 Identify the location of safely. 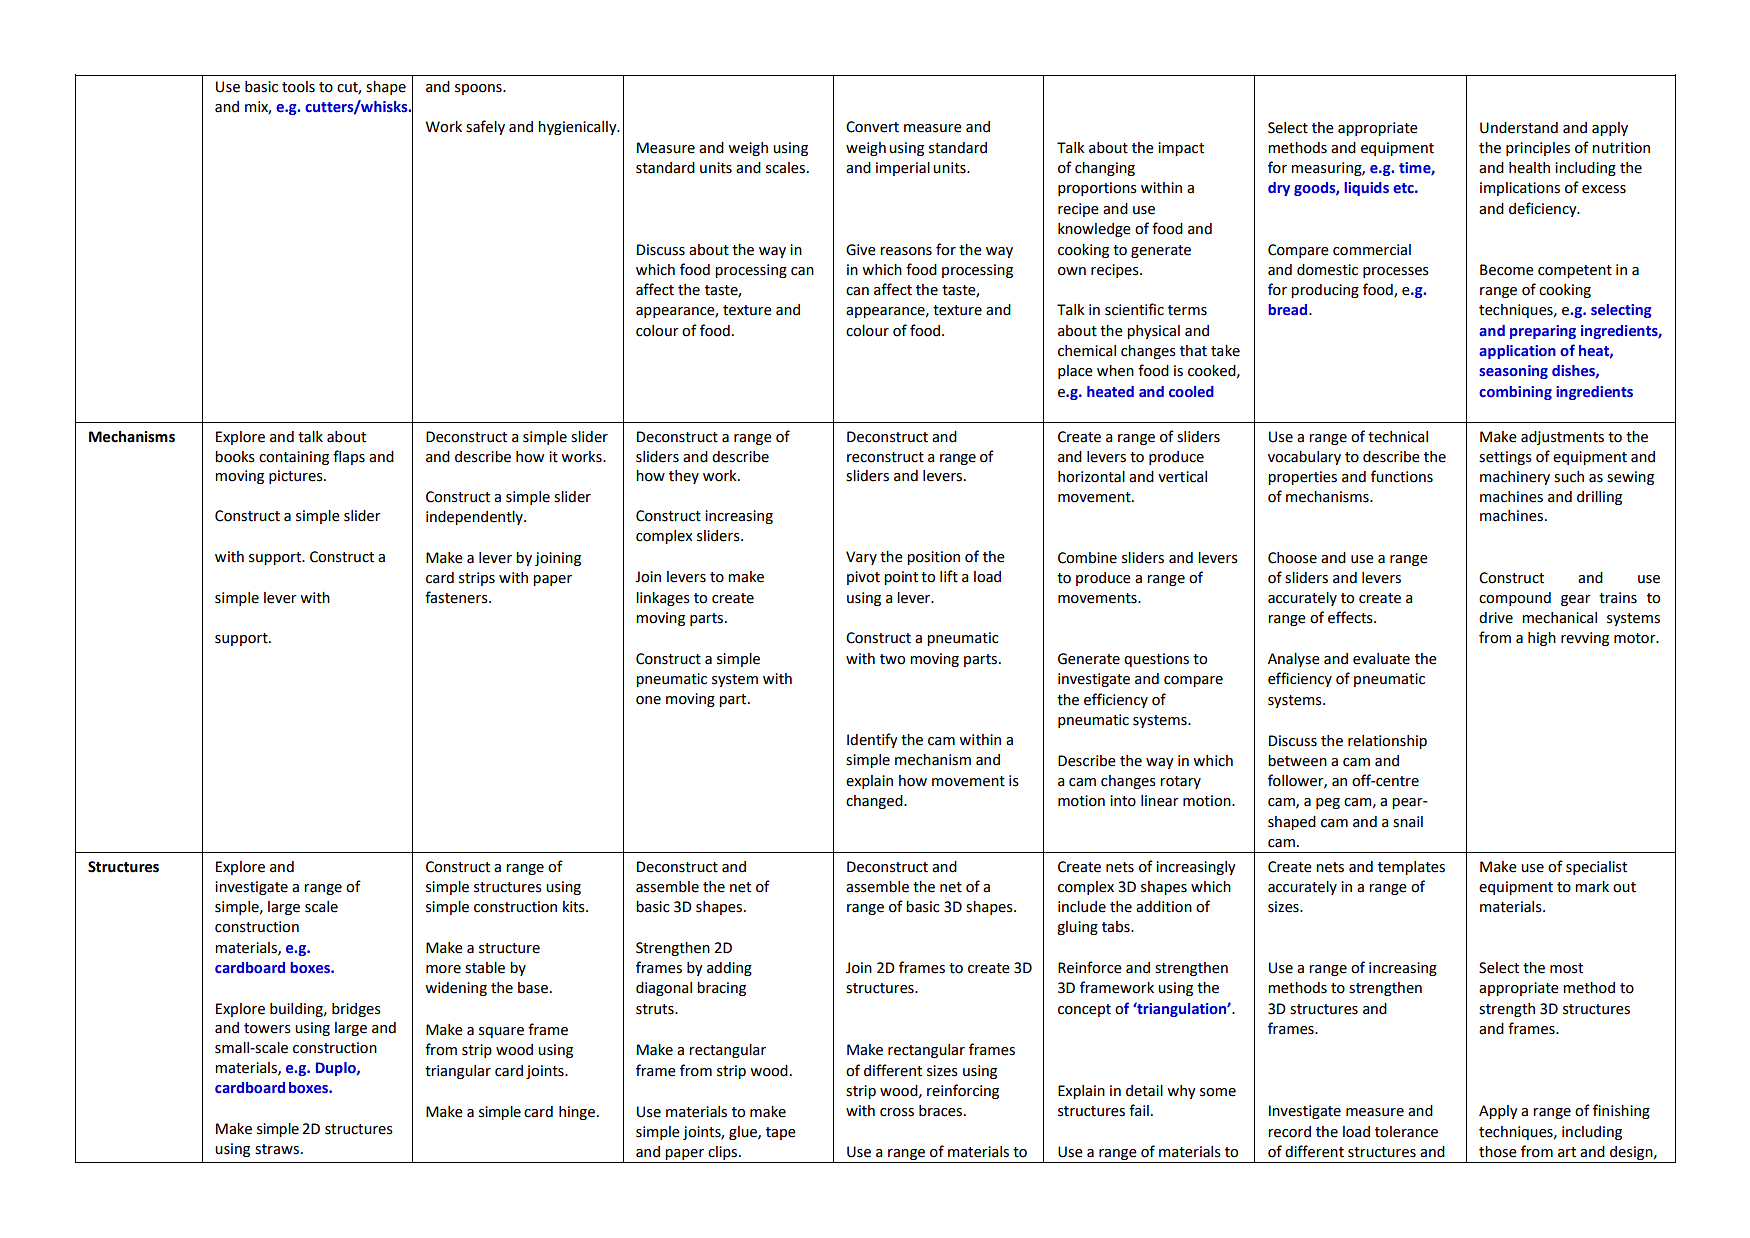
(485, 127).
